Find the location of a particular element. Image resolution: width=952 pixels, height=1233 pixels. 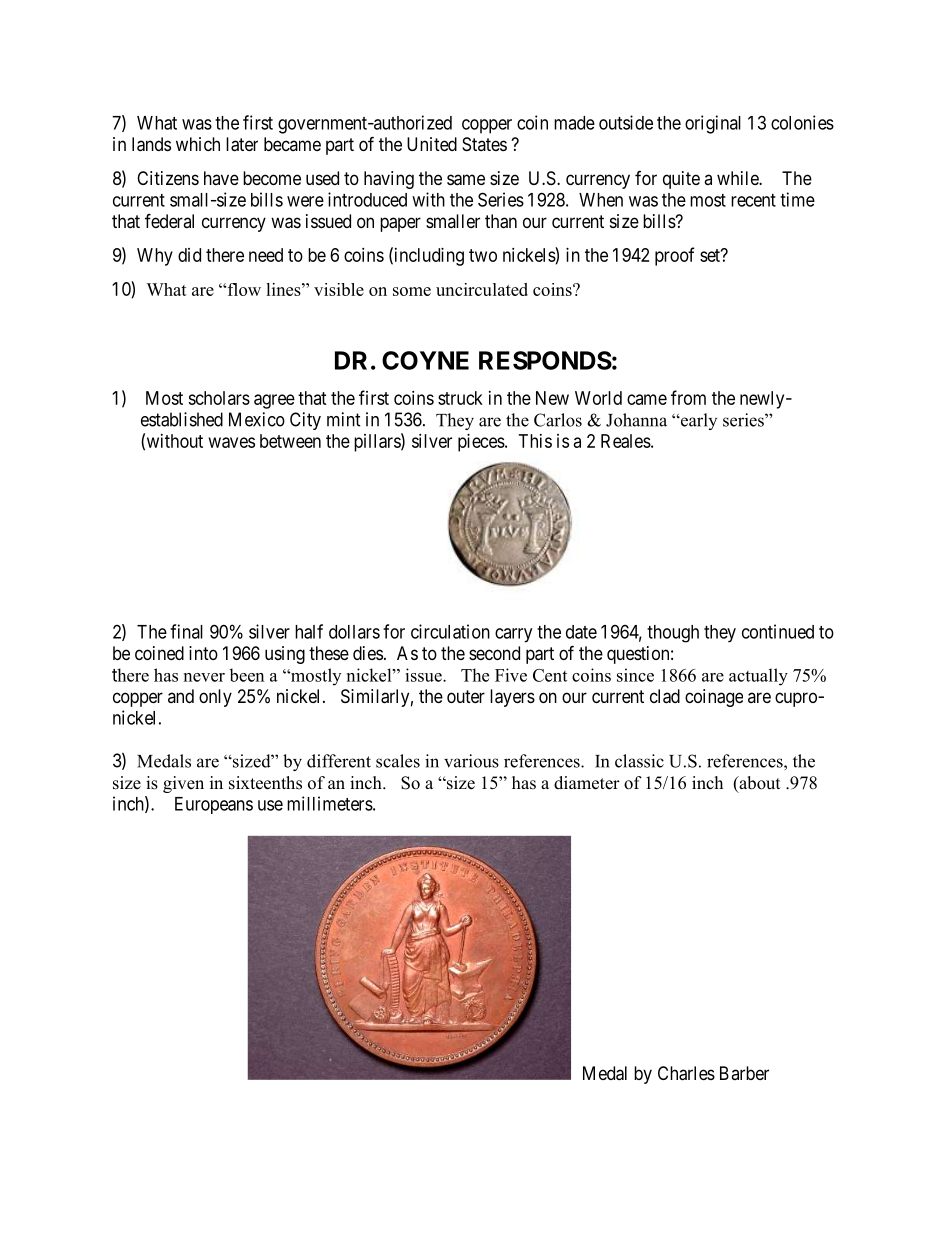

States is located at coordinates (484, 144).
